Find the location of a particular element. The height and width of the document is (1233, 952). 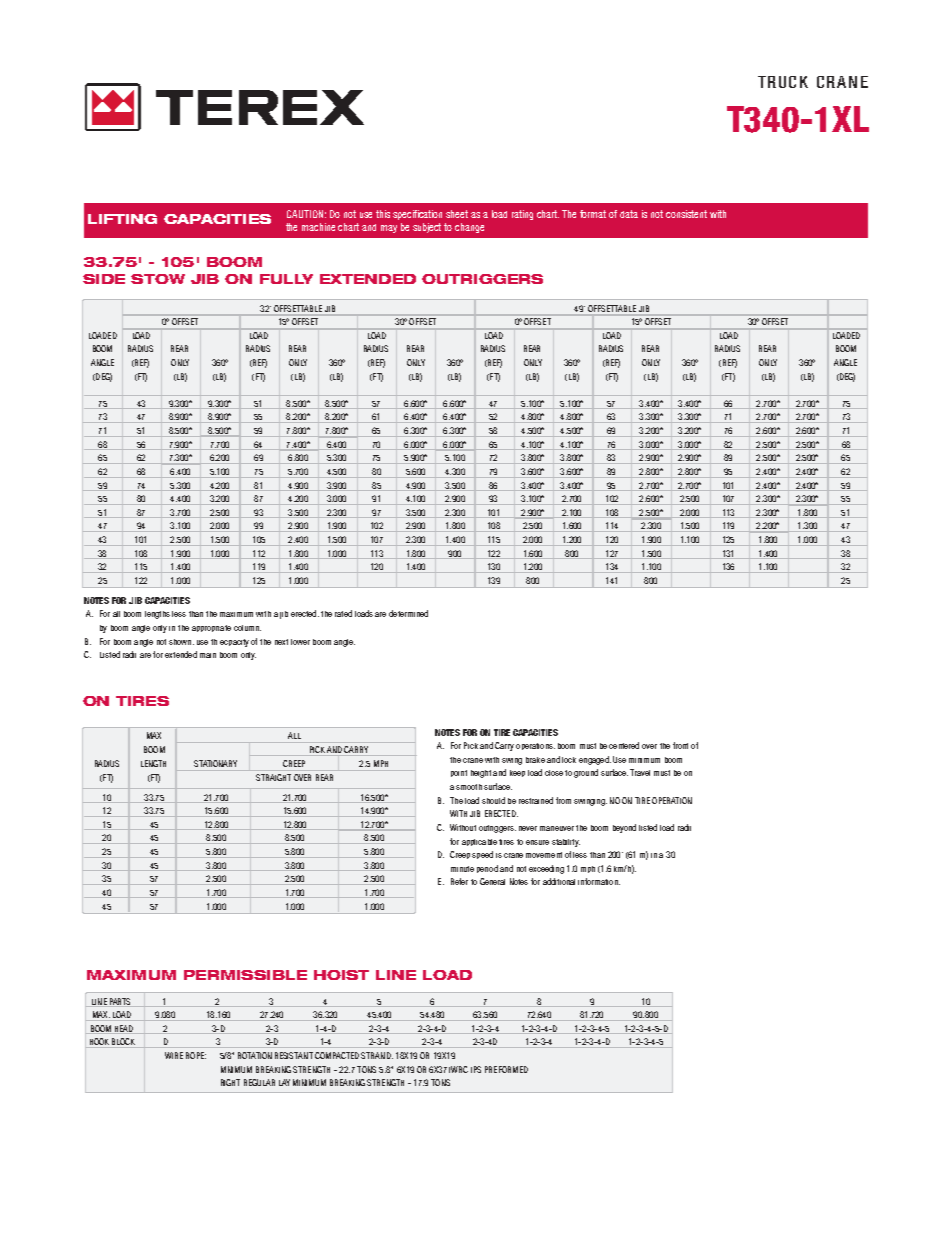

subject is located at coordinates (427, 228).
